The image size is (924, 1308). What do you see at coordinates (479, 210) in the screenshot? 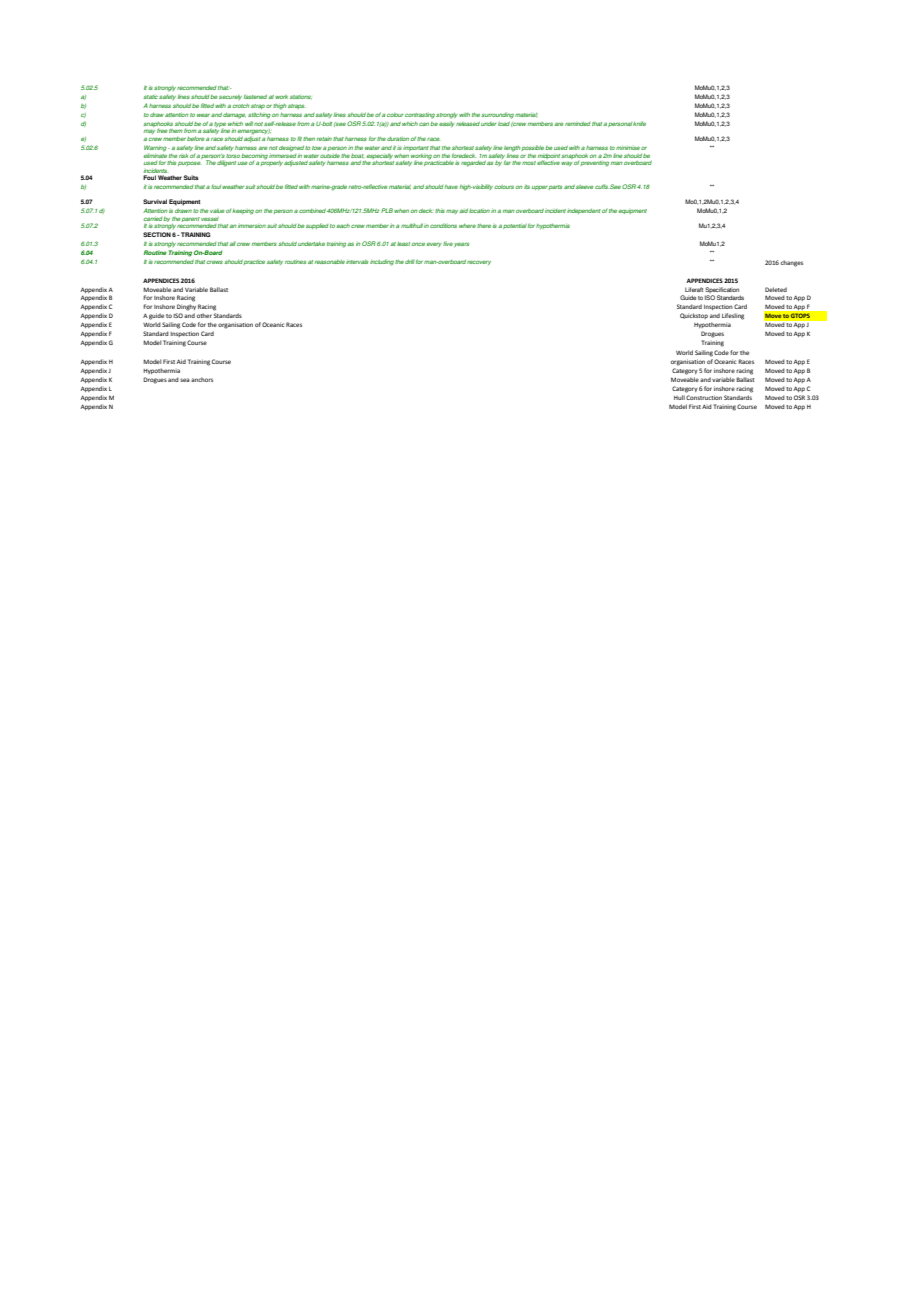
I see `location` at bounding box center [479, 210].
